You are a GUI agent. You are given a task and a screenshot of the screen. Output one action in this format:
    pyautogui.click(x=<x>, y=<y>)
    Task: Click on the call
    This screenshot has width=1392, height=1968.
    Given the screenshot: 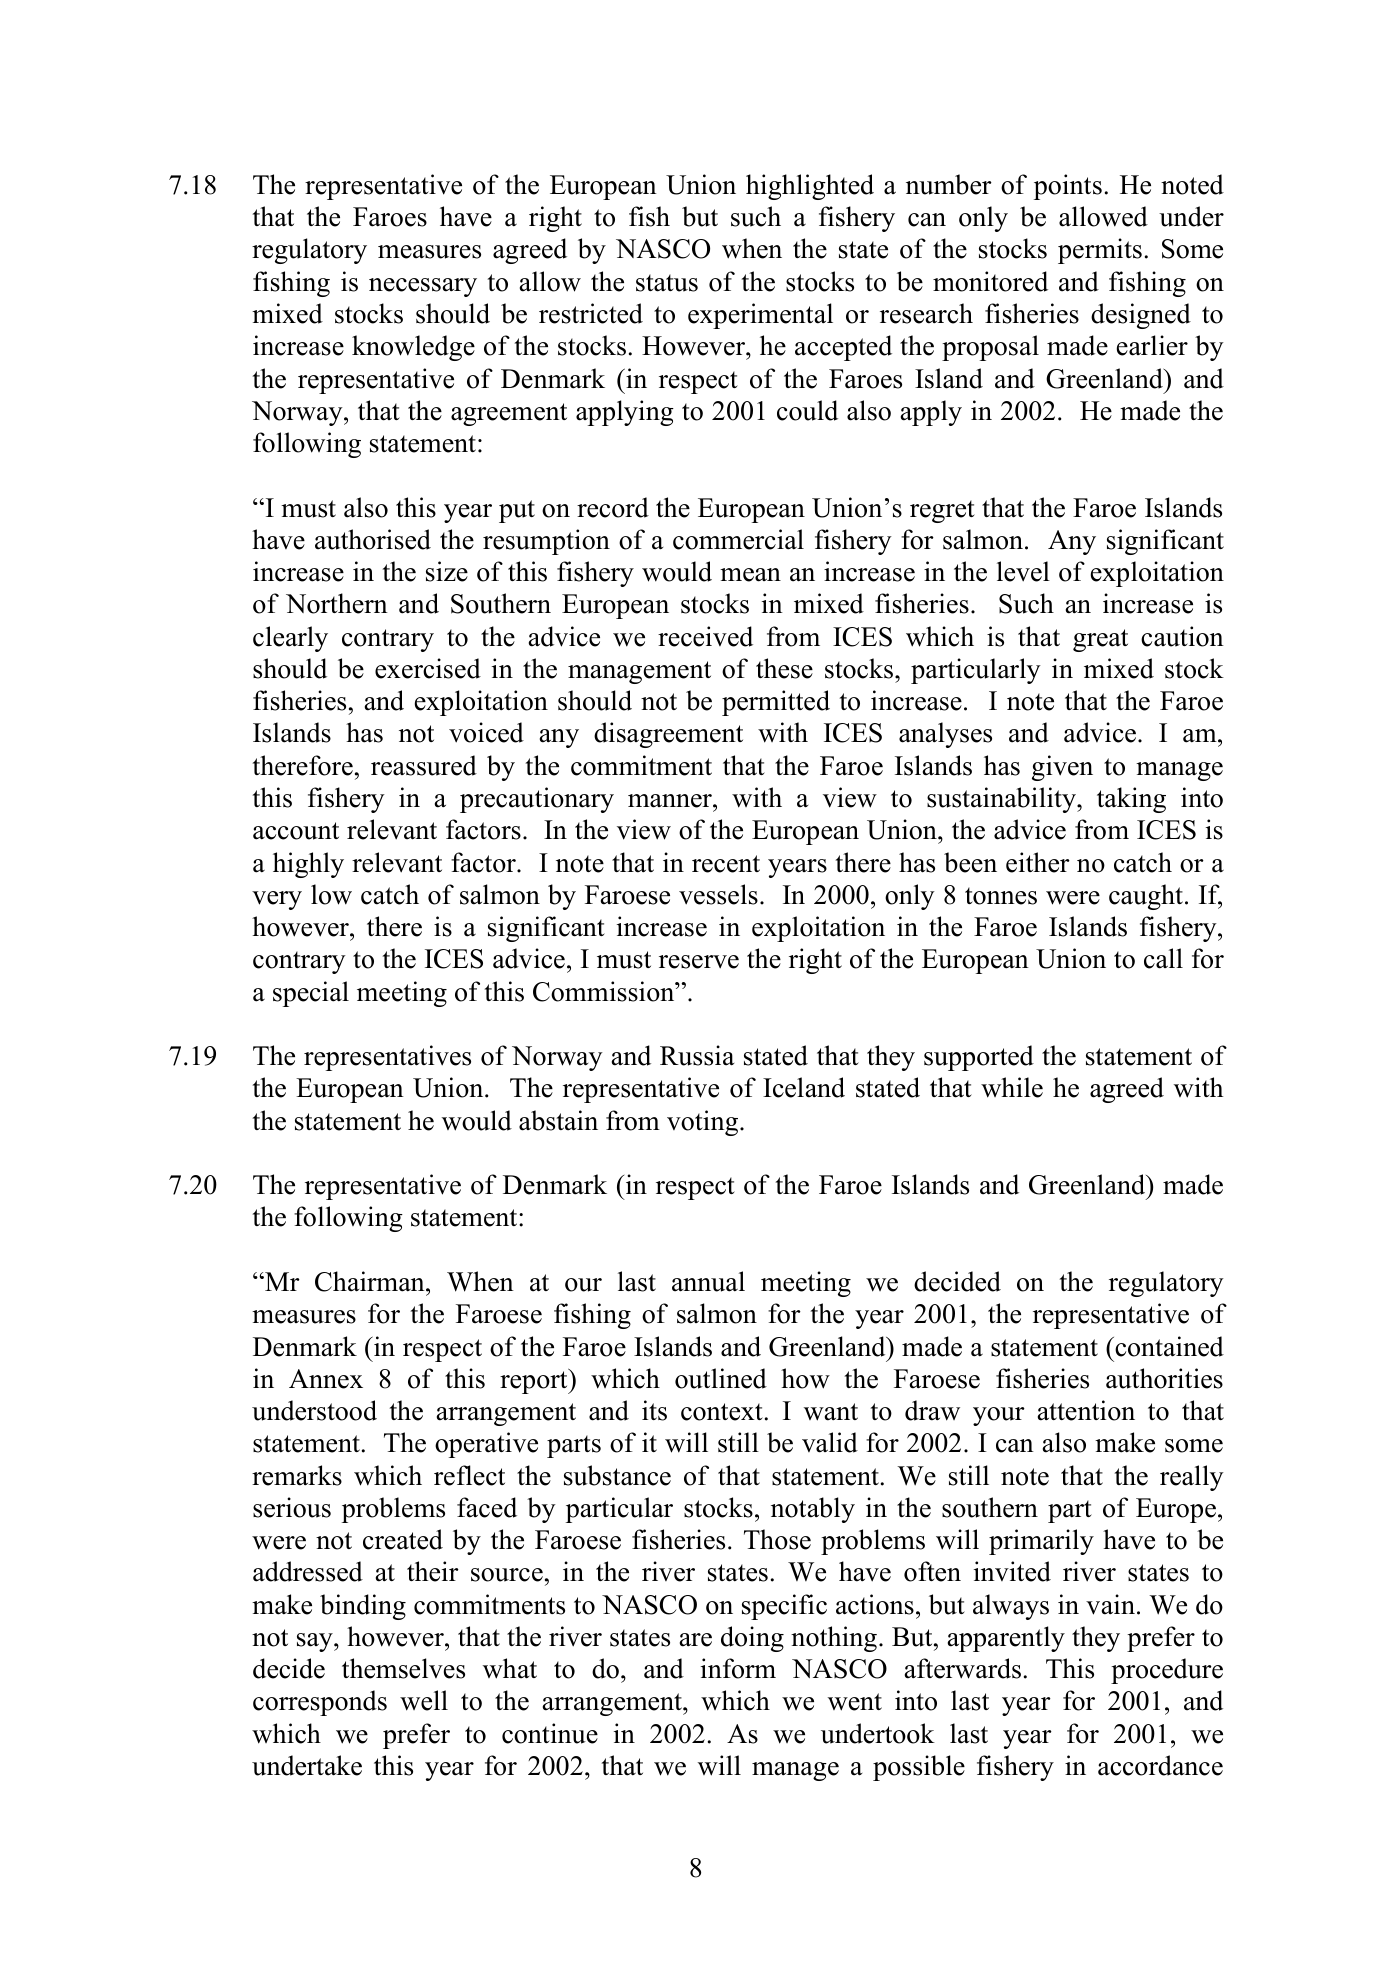 What is the action you would take?
    pyautogui.click(x=1163, y=958)
